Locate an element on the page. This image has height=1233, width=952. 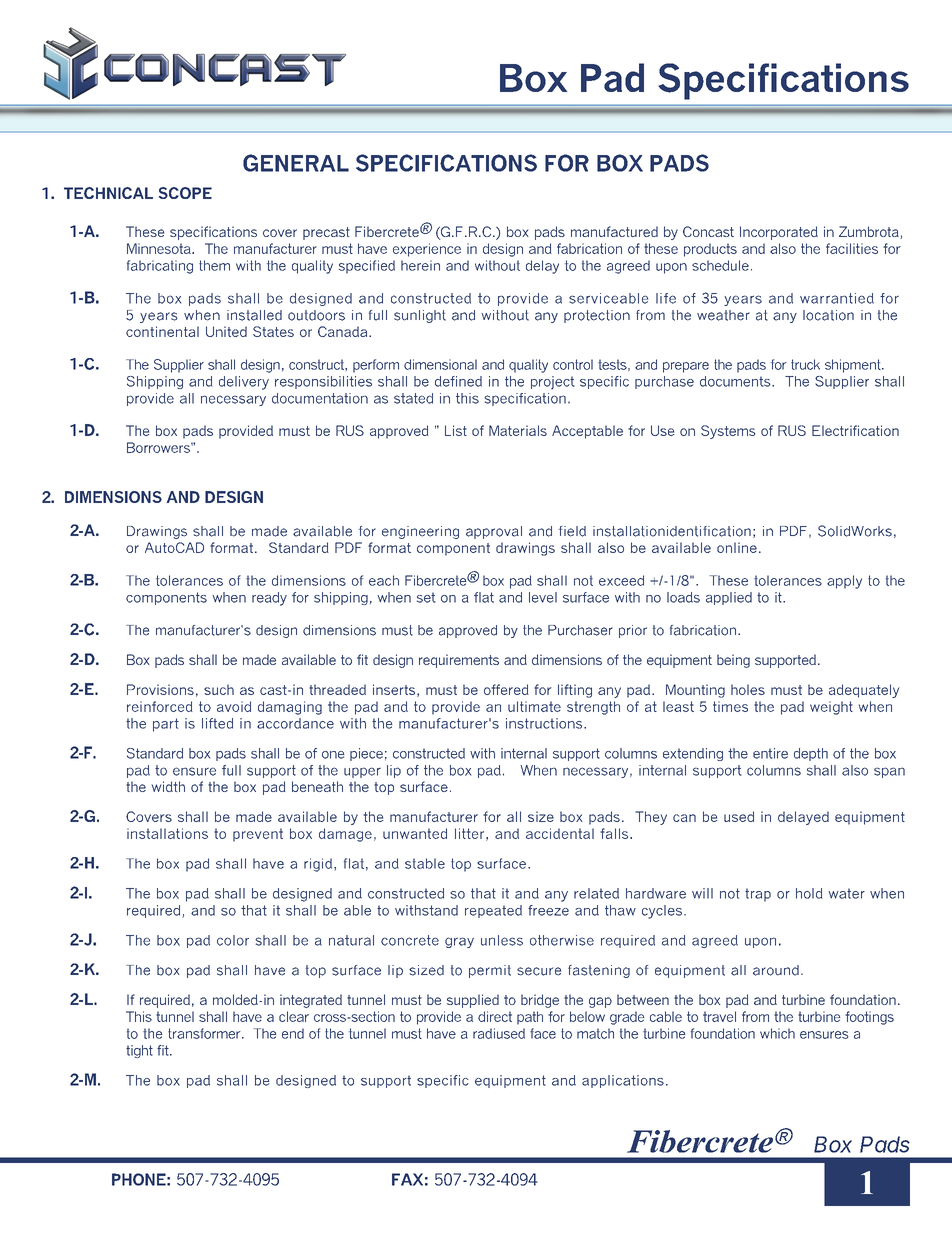
SCOPE is located at coordinates (185, 193).
